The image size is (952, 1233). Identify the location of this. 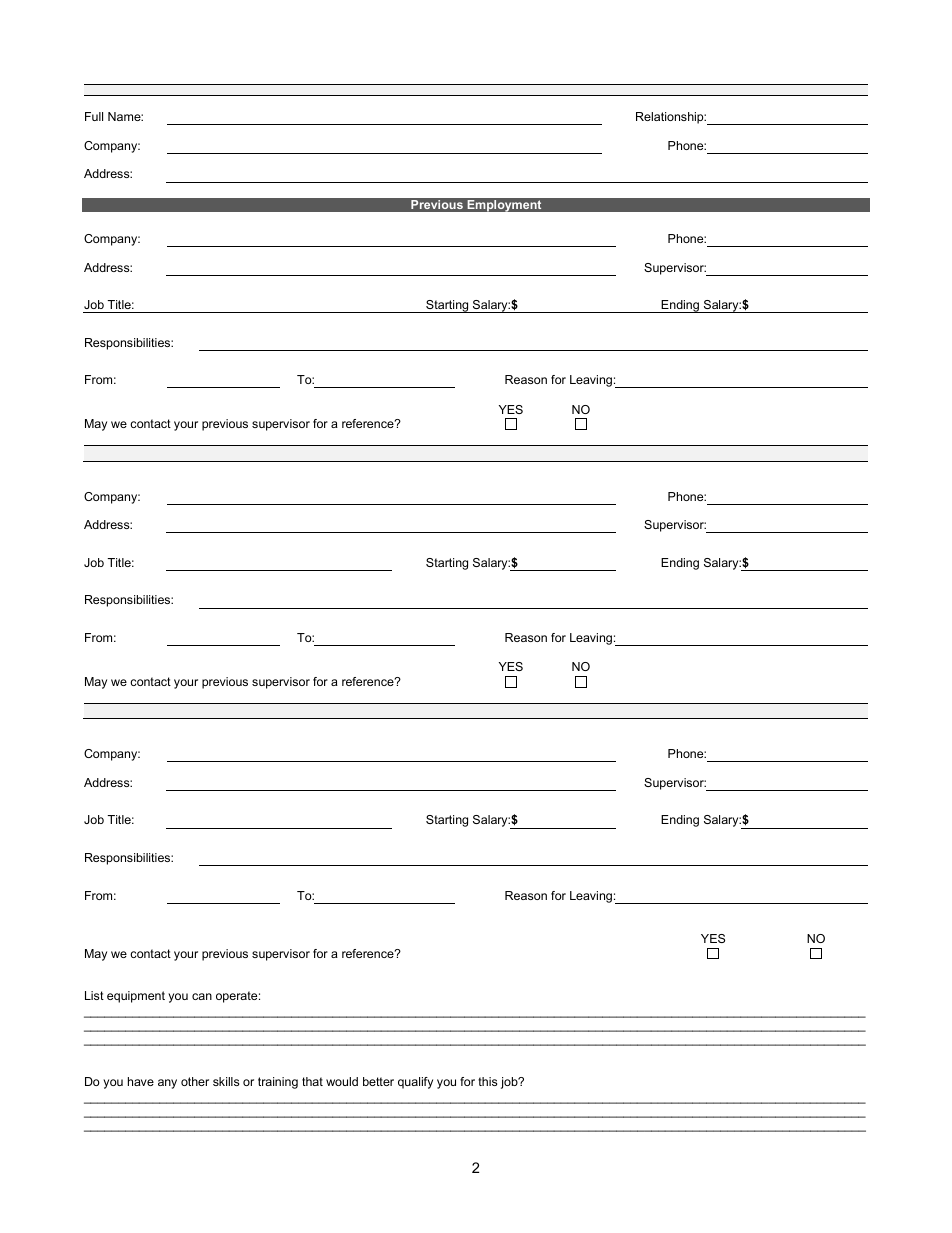
(487, 1081).
